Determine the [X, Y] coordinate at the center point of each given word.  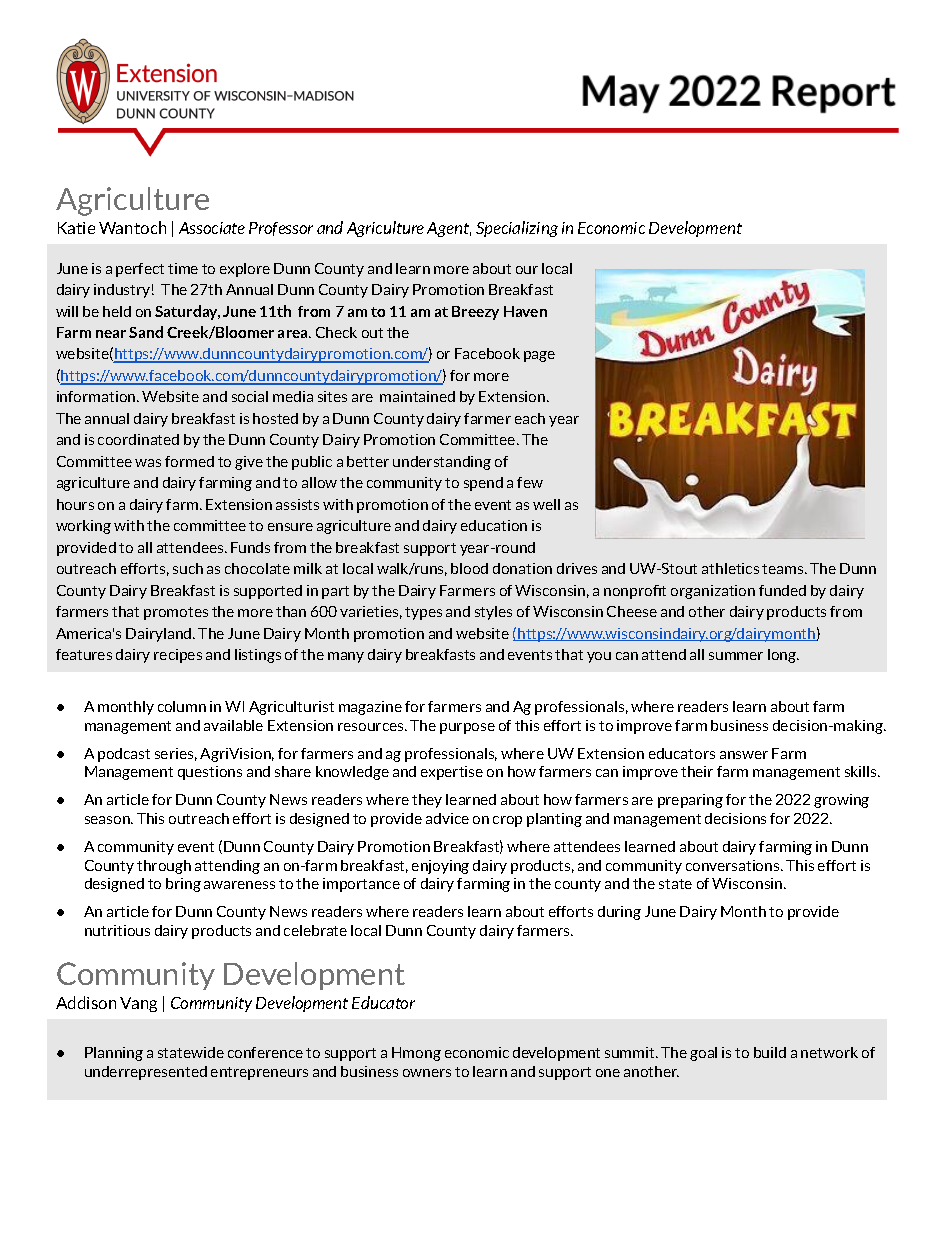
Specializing [517, 229]
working [83, 527]
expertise [452, 773]
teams [784, 569]
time [183, 268]
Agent [449, 229]
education [494, 525]
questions [210, 773]
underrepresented [146, 1073]
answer [744, 755]
